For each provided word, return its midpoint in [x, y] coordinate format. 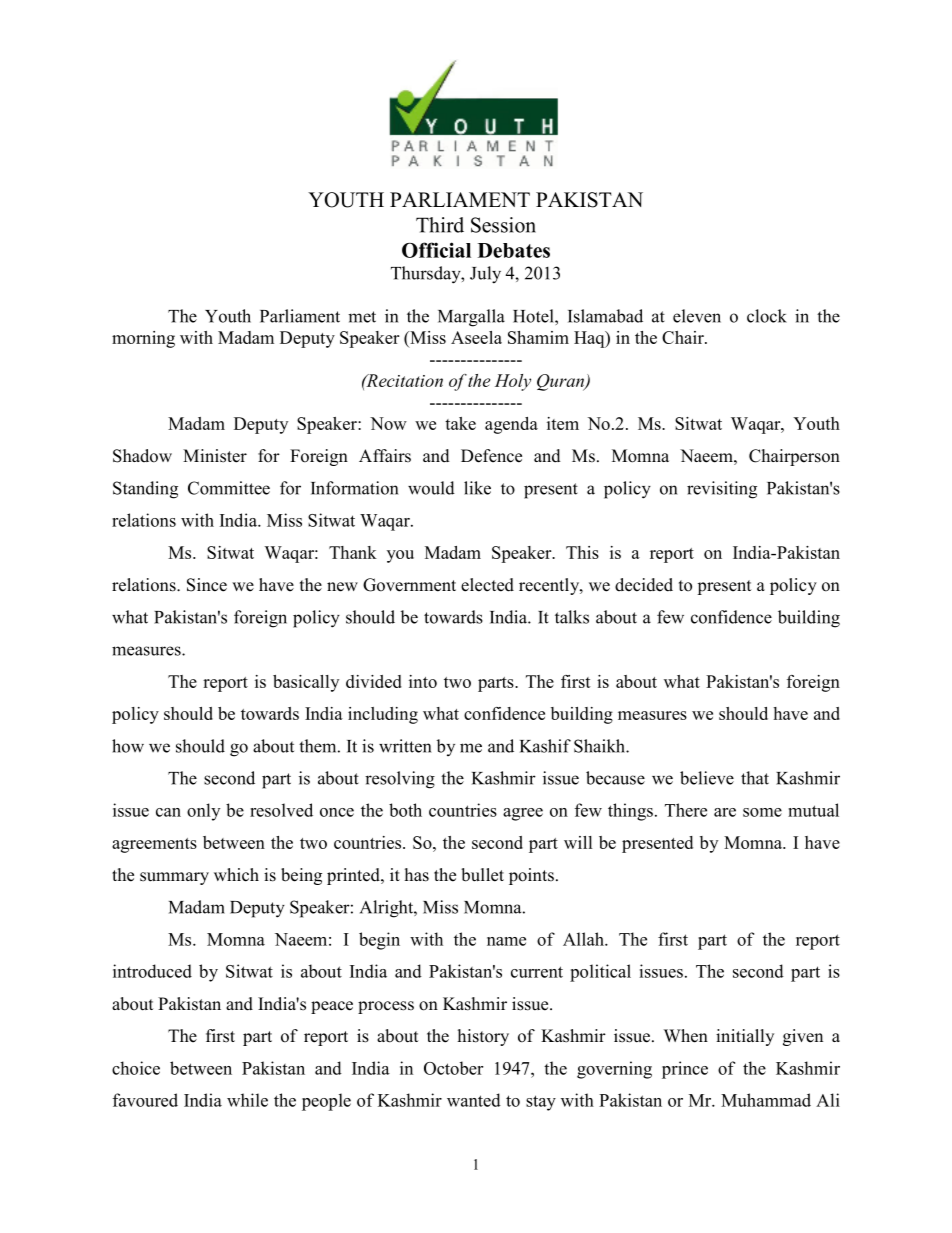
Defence [491, 456]
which [236, 875]
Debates [514, 250]
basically [306, 683]
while [247, 1100]
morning [143, 339]
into [423, 681]
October [453, 1068]
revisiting [722, 490]
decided [644, 585]
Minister [215, 456]
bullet [482, 875]
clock [767, 316]
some [762, 812]
